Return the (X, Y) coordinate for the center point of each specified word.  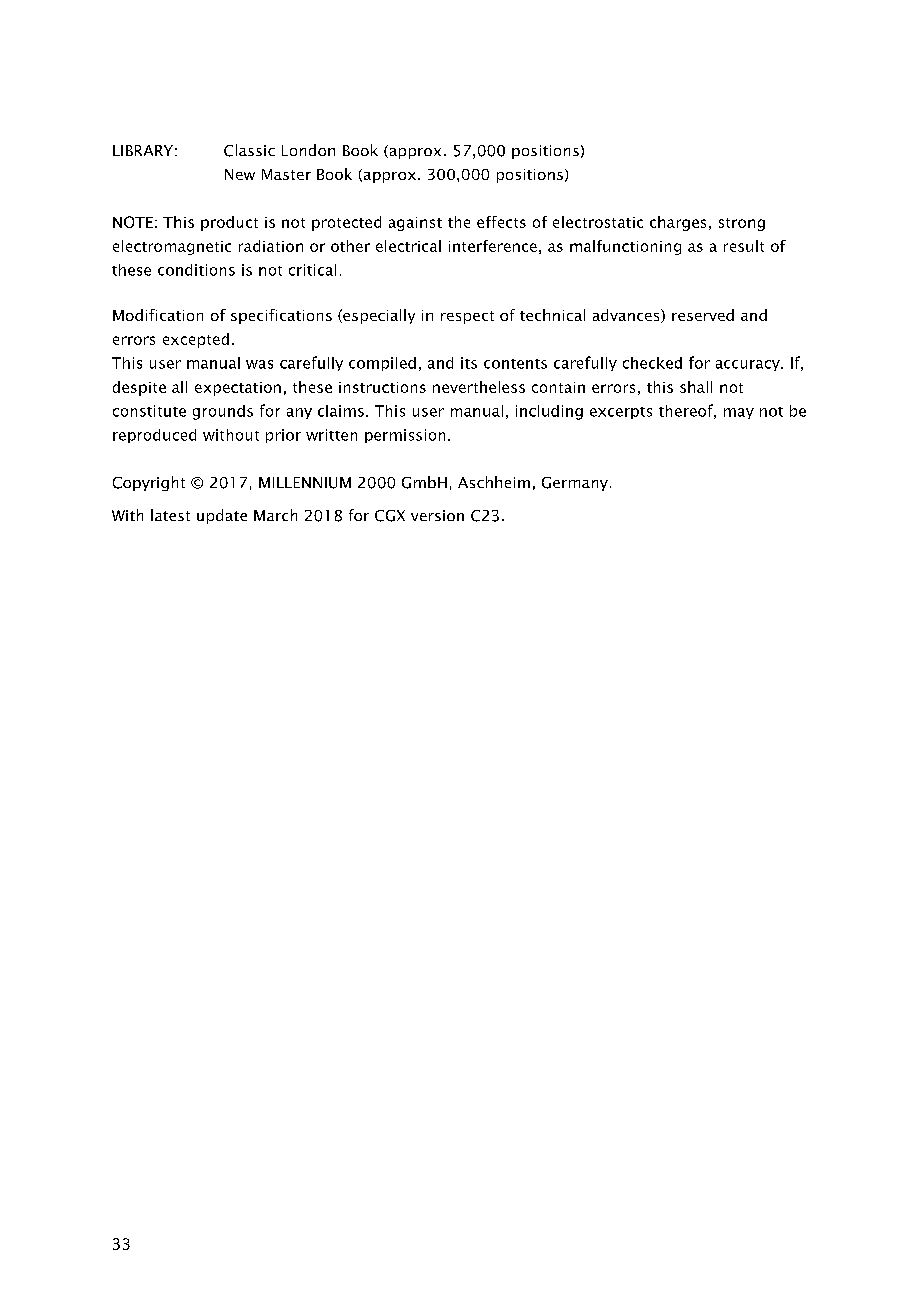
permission (405, 436)
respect (467, 317)
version (437, 515)
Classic (249, 150)
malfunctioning (625, 247)
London (308, 150)
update (222, 516)
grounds (223, 412)
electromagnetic (172, 247)
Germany (575, 484)
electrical (408, 246)
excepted (196, 340)
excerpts (621, 413)
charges (678, 223)
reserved (703, 315)
